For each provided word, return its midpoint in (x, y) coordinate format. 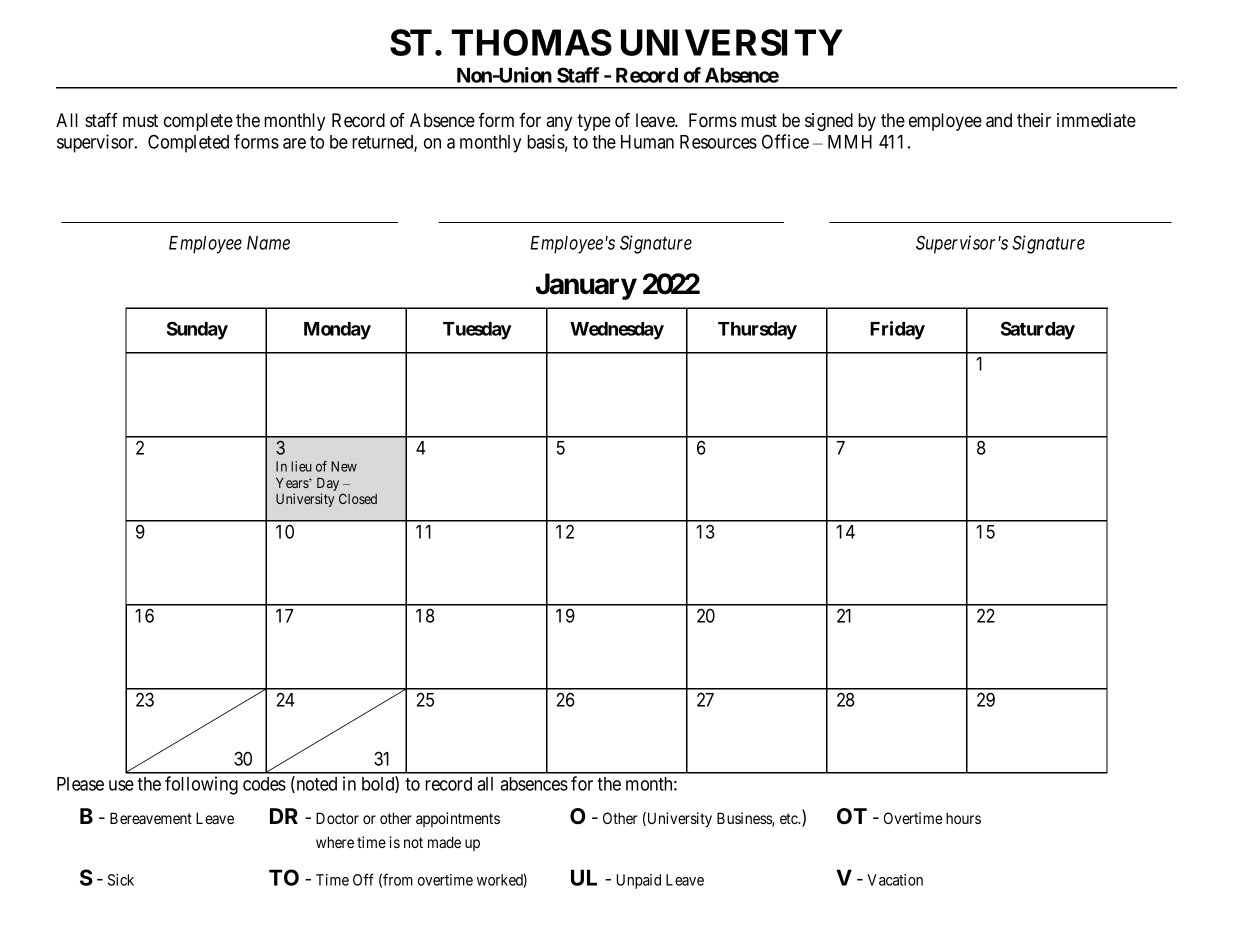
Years (293, 483)
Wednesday (617, 331)
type (594, 122)
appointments (458, 819)
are (294, 143)
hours (963, 818)
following (201, 785)
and (999, 120)
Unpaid (639, 881)
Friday (897, 330)
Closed (358, 498)
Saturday (1038, 330)
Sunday (197, 330)
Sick (121, 880)
